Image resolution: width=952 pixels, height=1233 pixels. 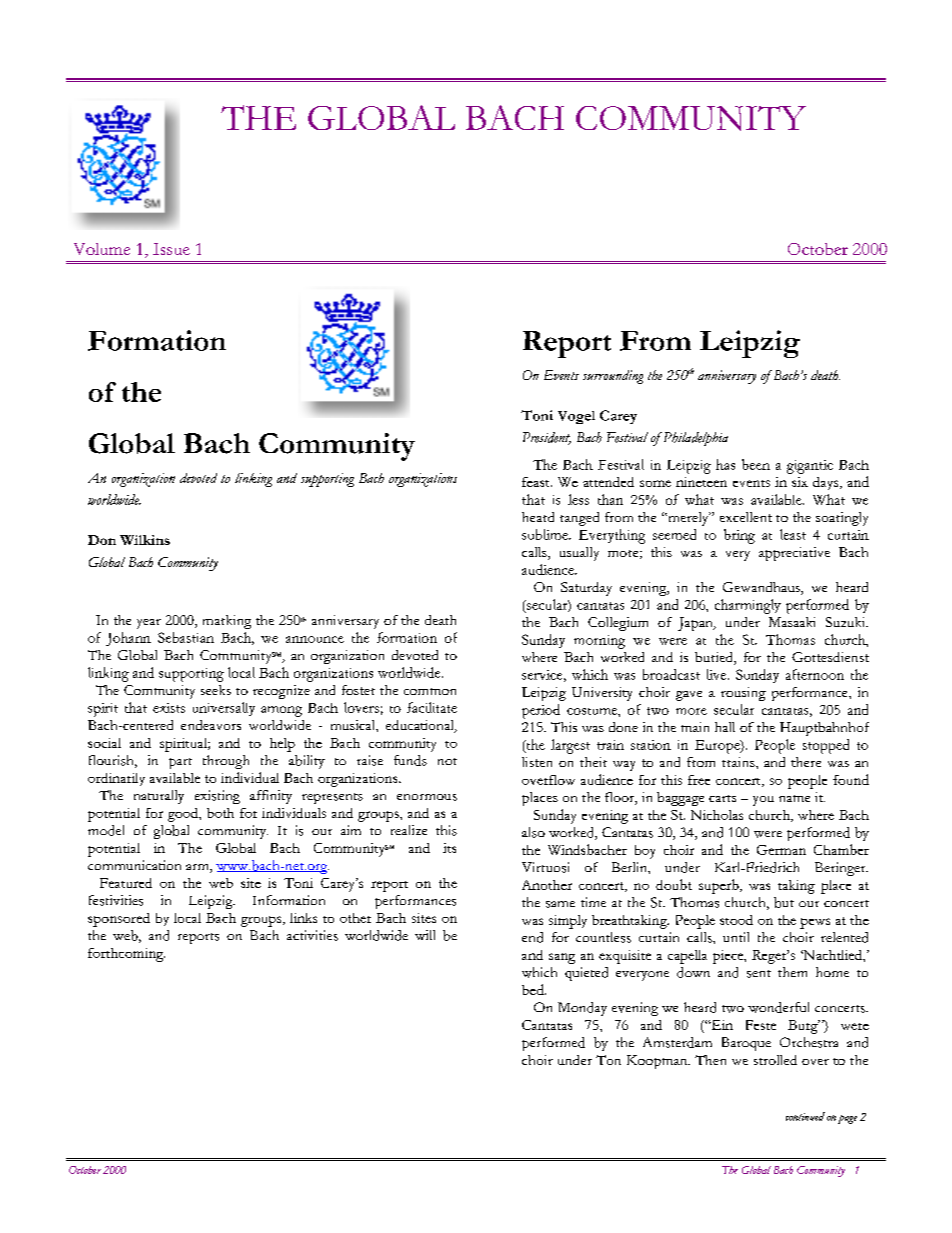 What do you see at coordinates (537, 482) in the page?
I see `feast` at bounding box center [537, 482].
